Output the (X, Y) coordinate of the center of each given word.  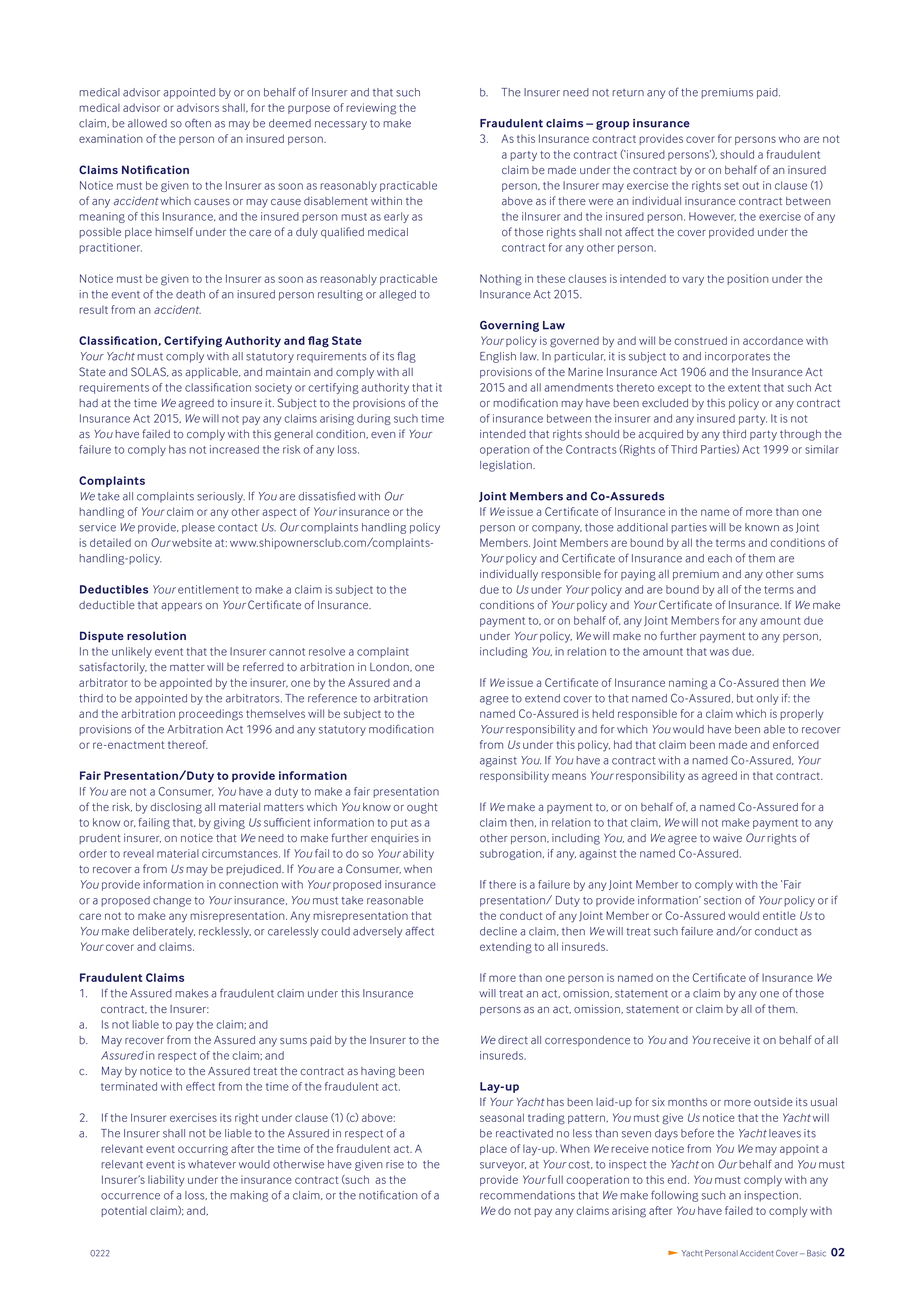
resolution (156, 635)
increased (234, 449)
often (198, 123)
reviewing (371, 109)
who (789, 138)
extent (744, 388)
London (390, 667)
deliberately (164, 932)
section (722, 900)
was (719, 652)
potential (124, 1211)
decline (498, 931)
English (498, 357)
